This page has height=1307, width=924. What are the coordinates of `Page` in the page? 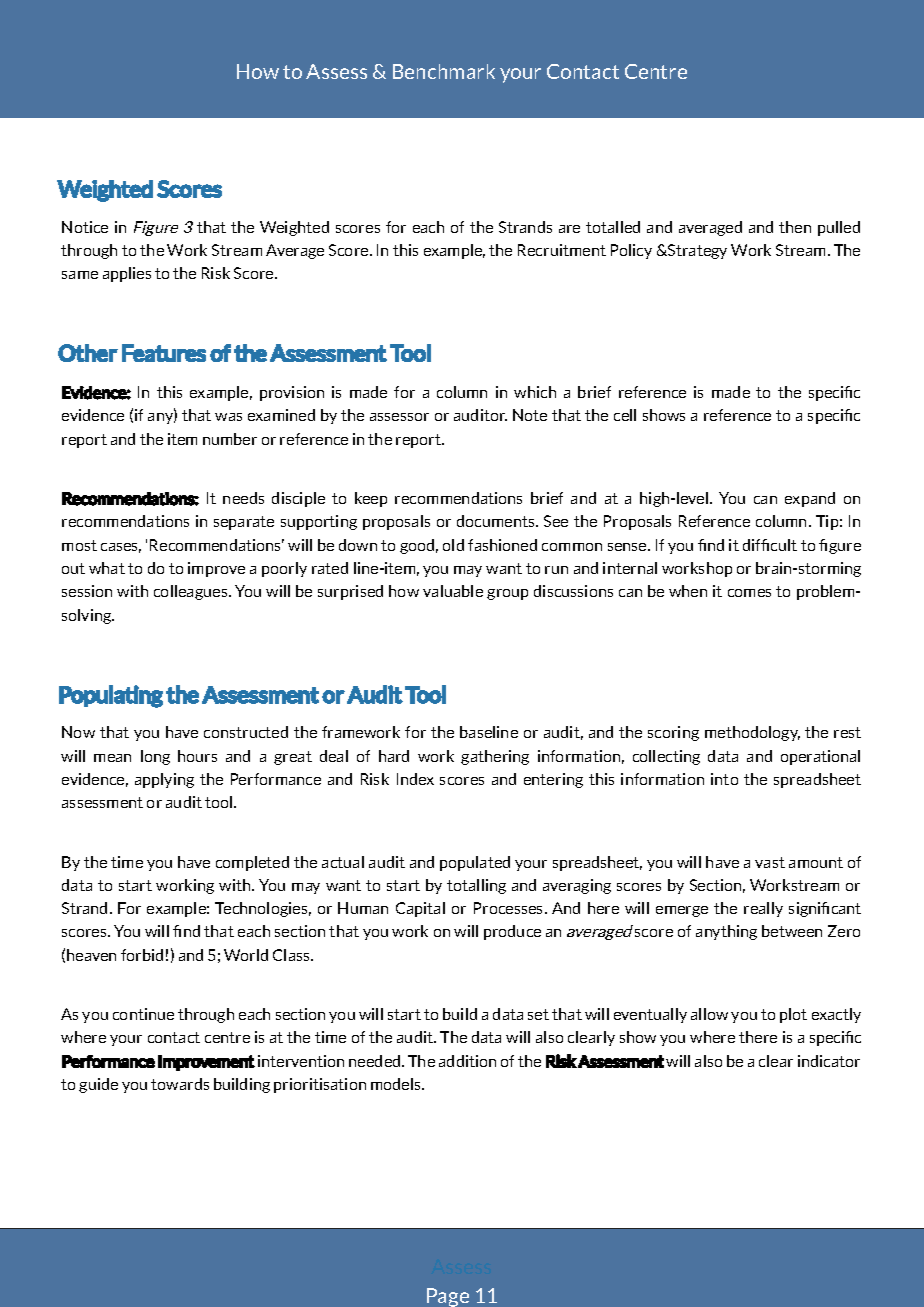 It's located at (448, 1297).
